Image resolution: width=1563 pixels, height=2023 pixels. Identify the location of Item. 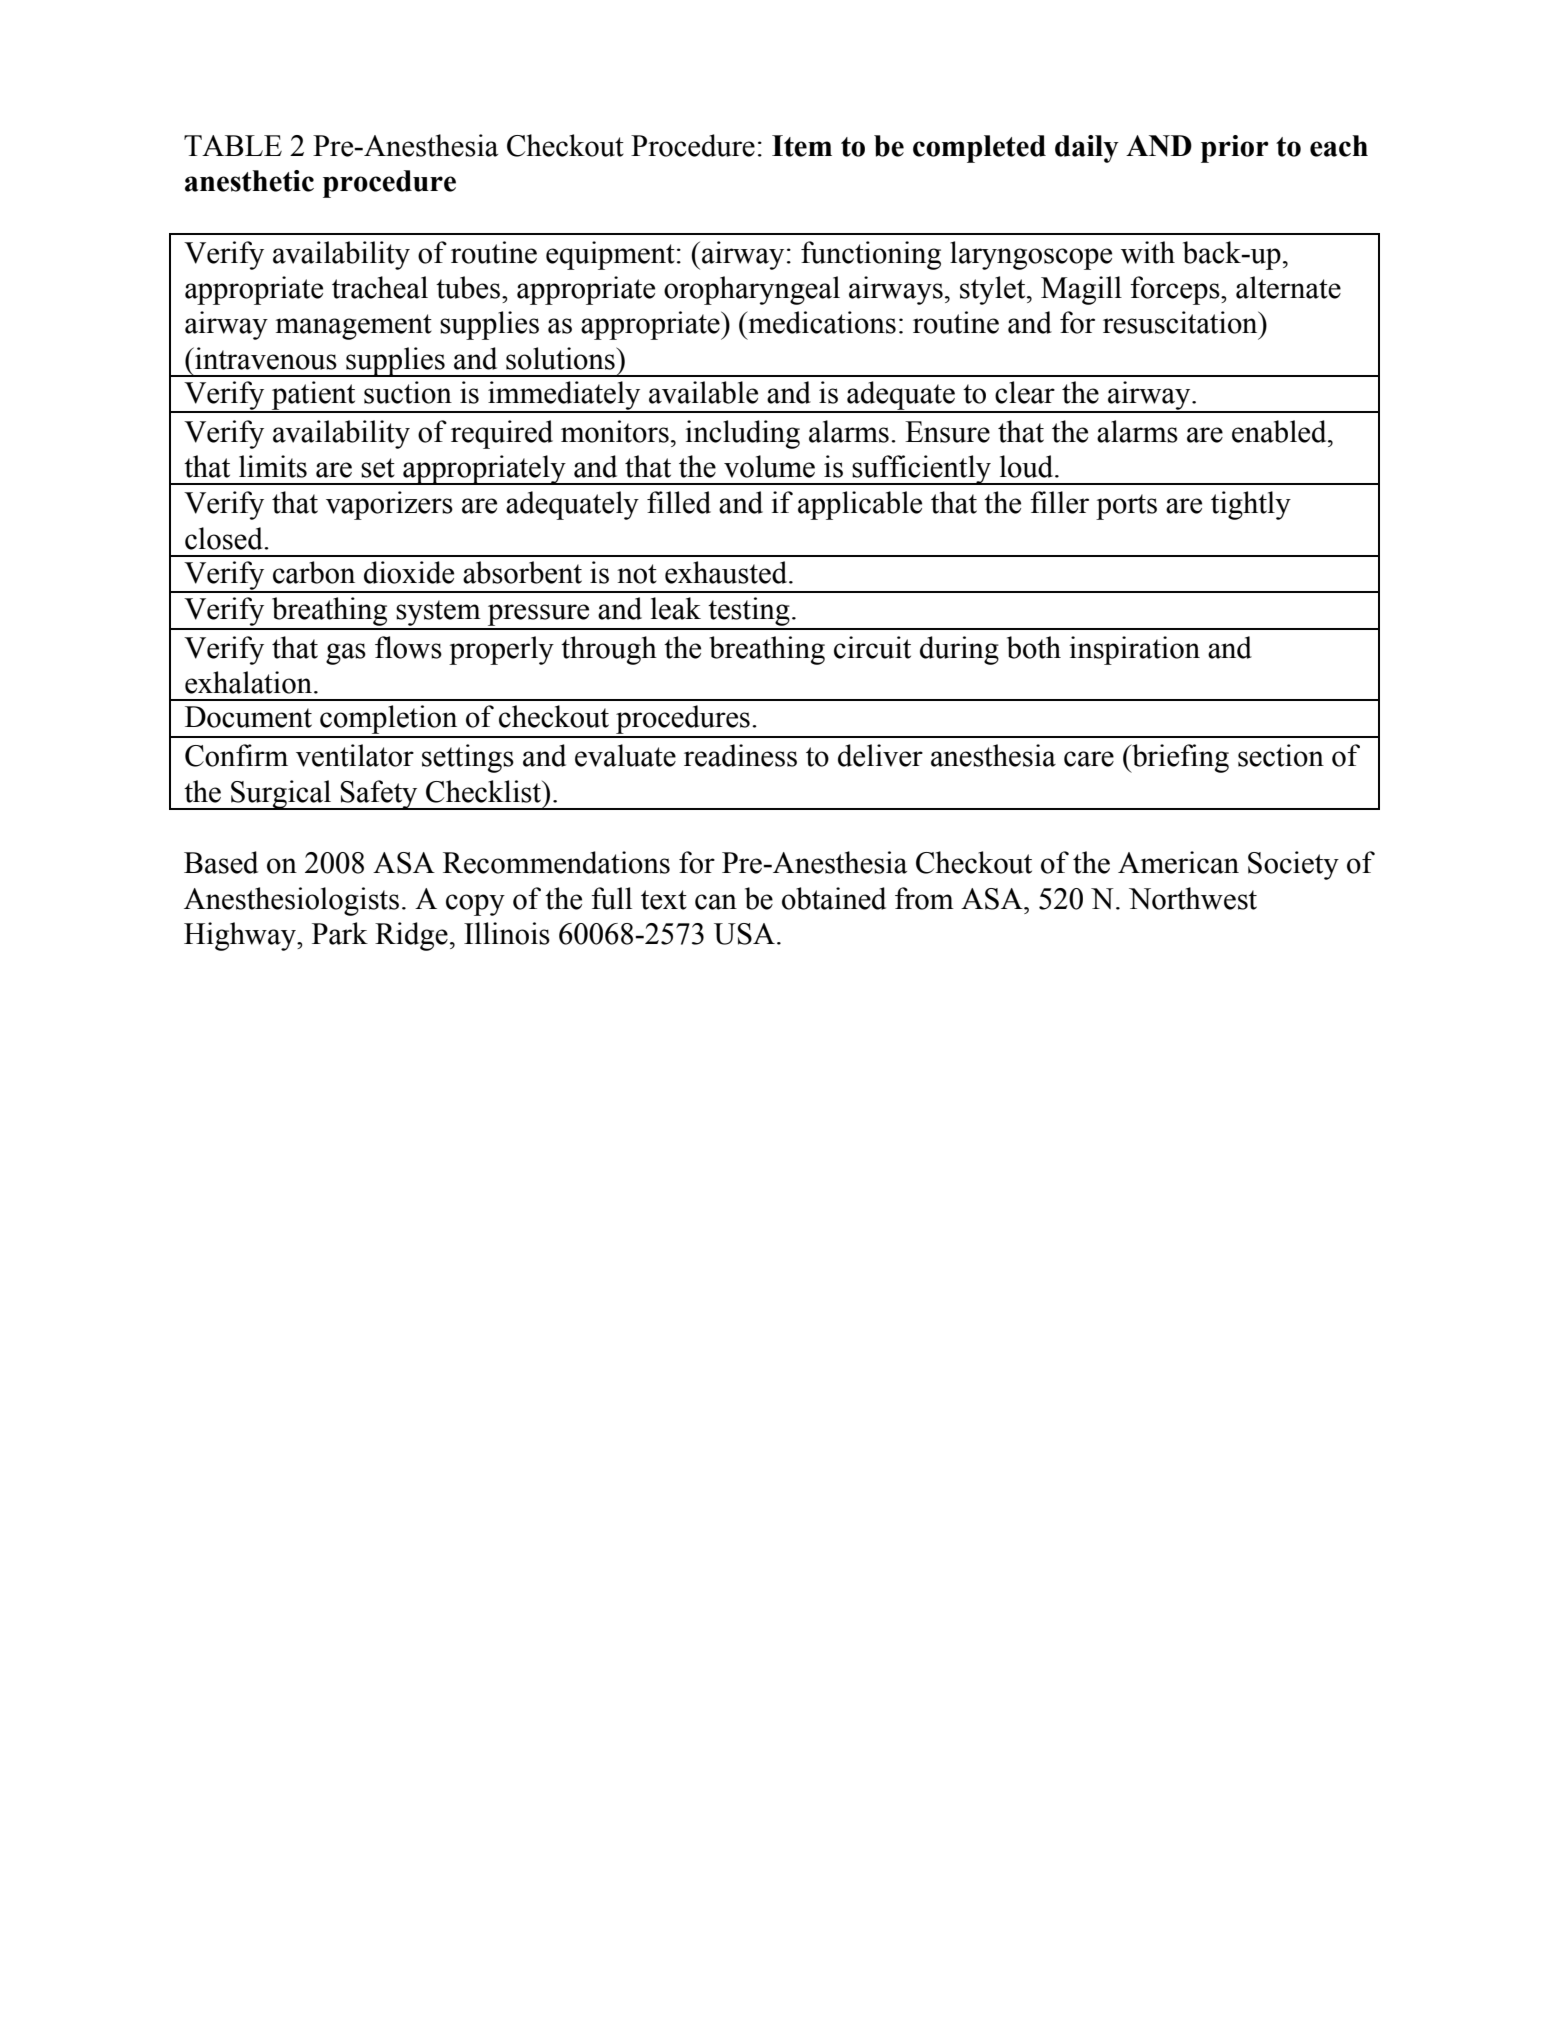
(802, 146).
